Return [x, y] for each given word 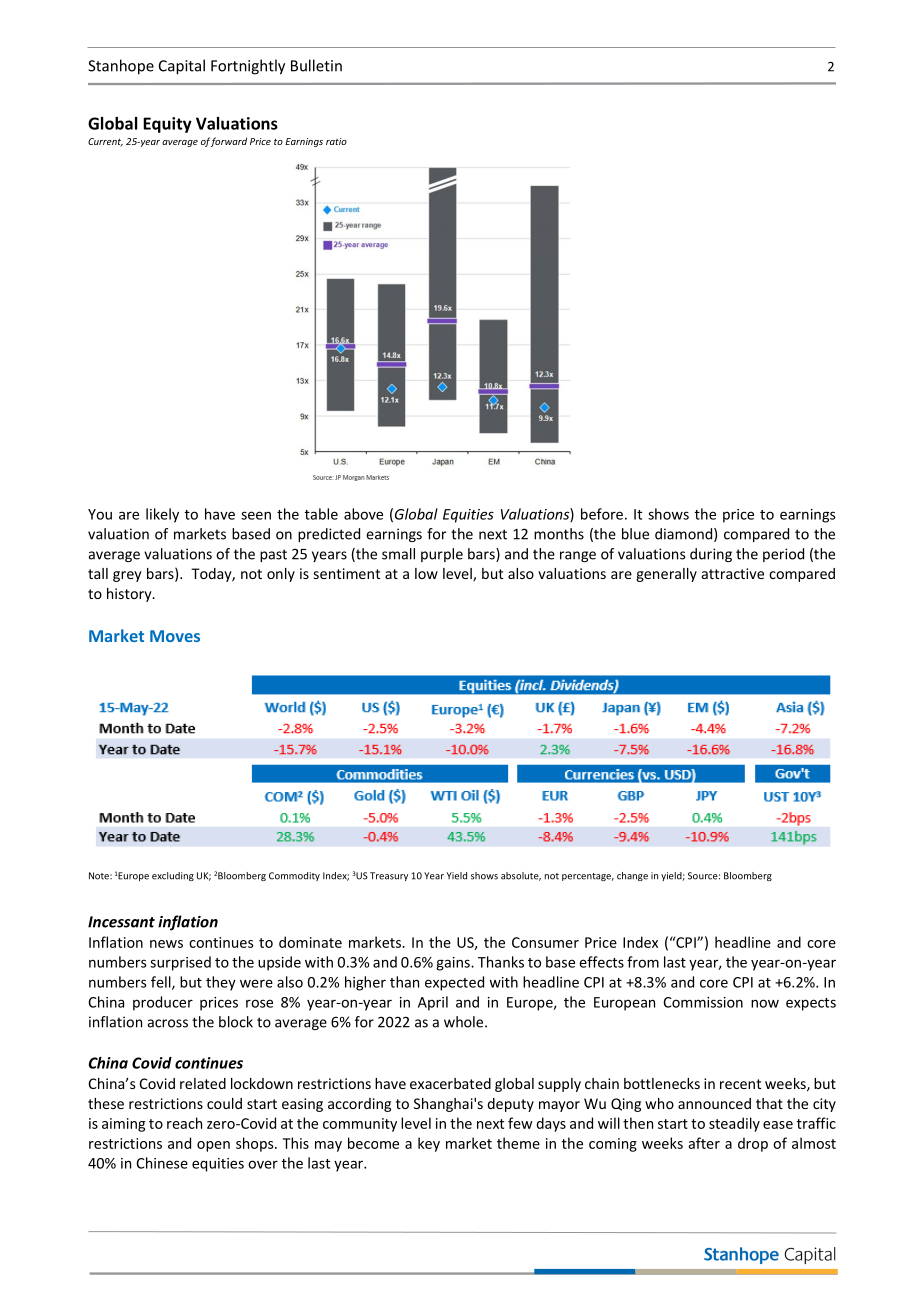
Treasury [389, 876]
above [363, 514]
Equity [167, 125]
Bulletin [316, 65]
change [632, 876]
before [602, 514]
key [429, 1144]
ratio [336, 141]
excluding [173, 876]
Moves [175, 636]
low [426, 573]
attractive [733, 573]
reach [184, 1123]
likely [162, 515]
